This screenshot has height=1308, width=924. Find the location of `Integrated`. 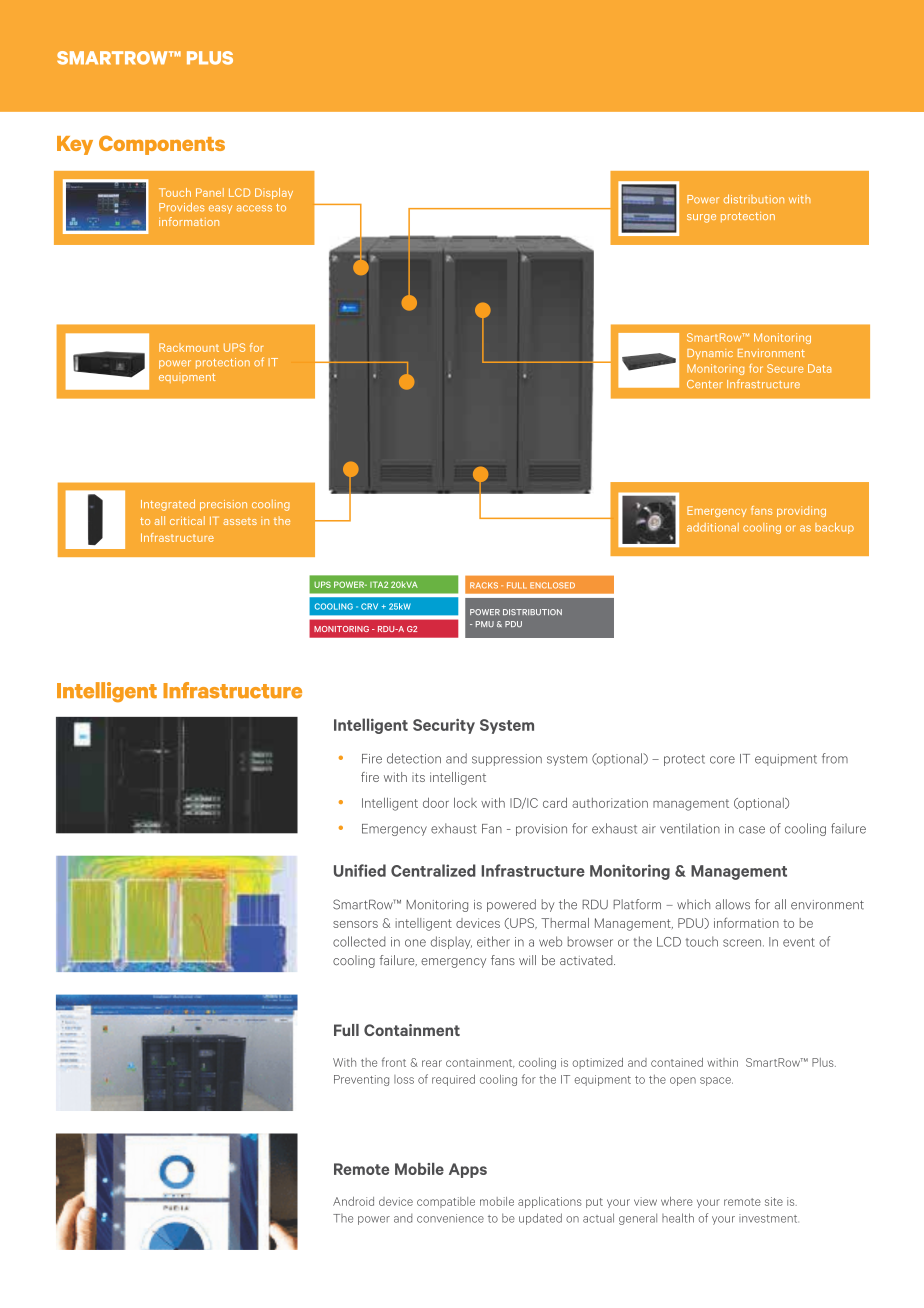

Integrated is located at coordinates (168, 505).
